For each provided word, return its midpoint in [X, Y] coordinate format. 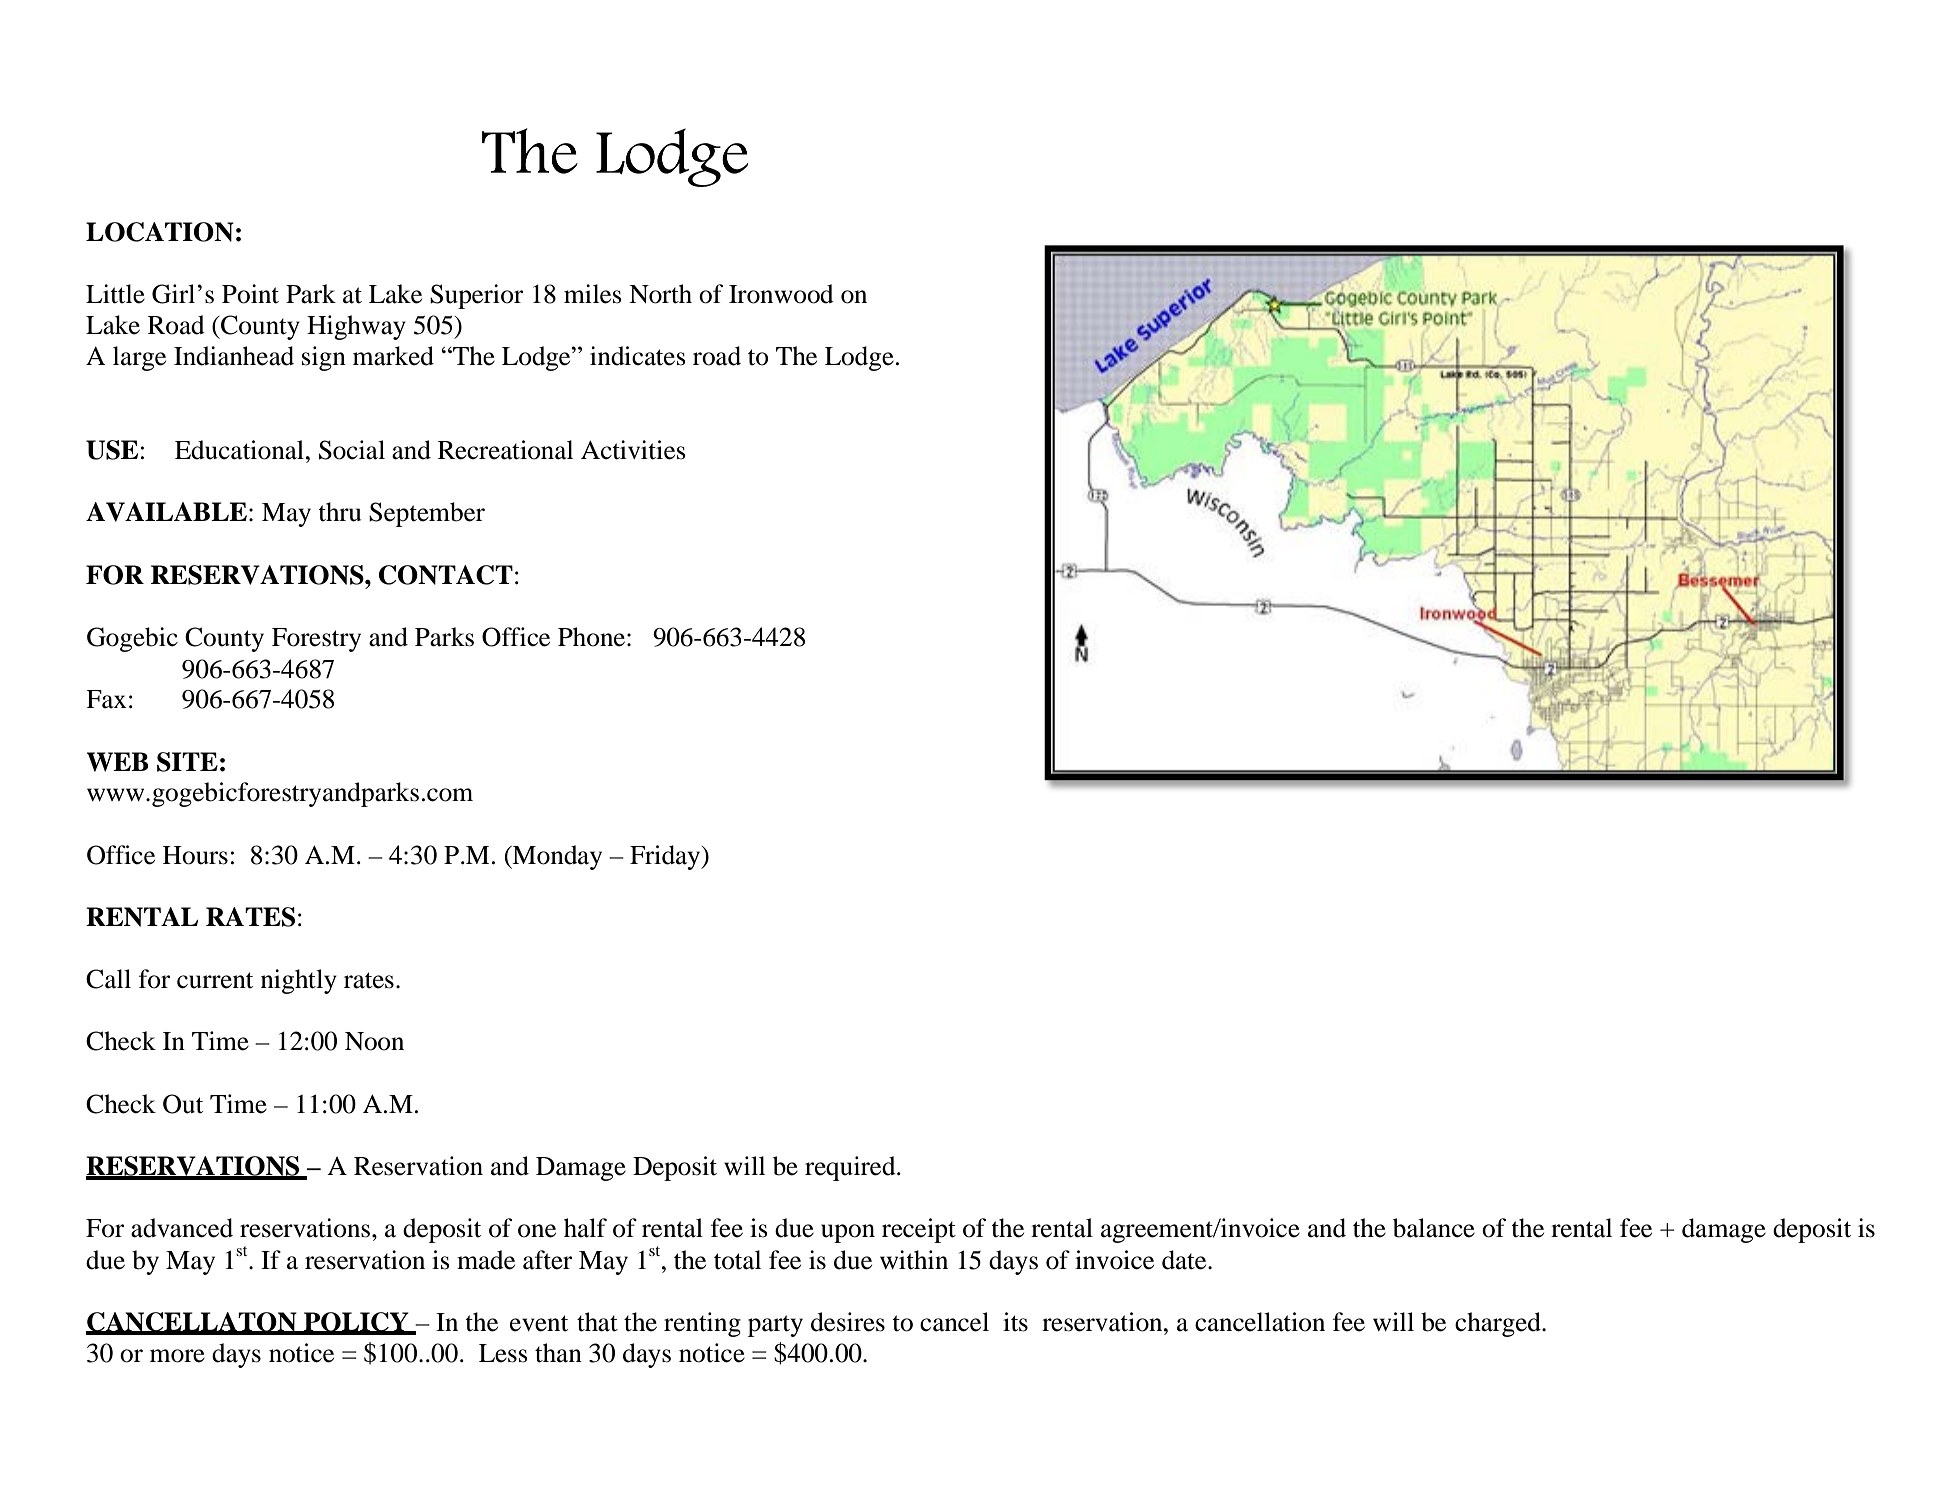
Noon [374, 1041]
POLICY [356, 1323]
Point [250, 294]
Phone [591, 637]
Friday [666, 857]
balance [1434, 1228]
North [660, 294]
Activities [633, 450]
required [851, 1168]
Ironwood [781, 294]
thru [339, 512]
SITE [187, 762]
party [775, 1326]
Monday [556, 857]
